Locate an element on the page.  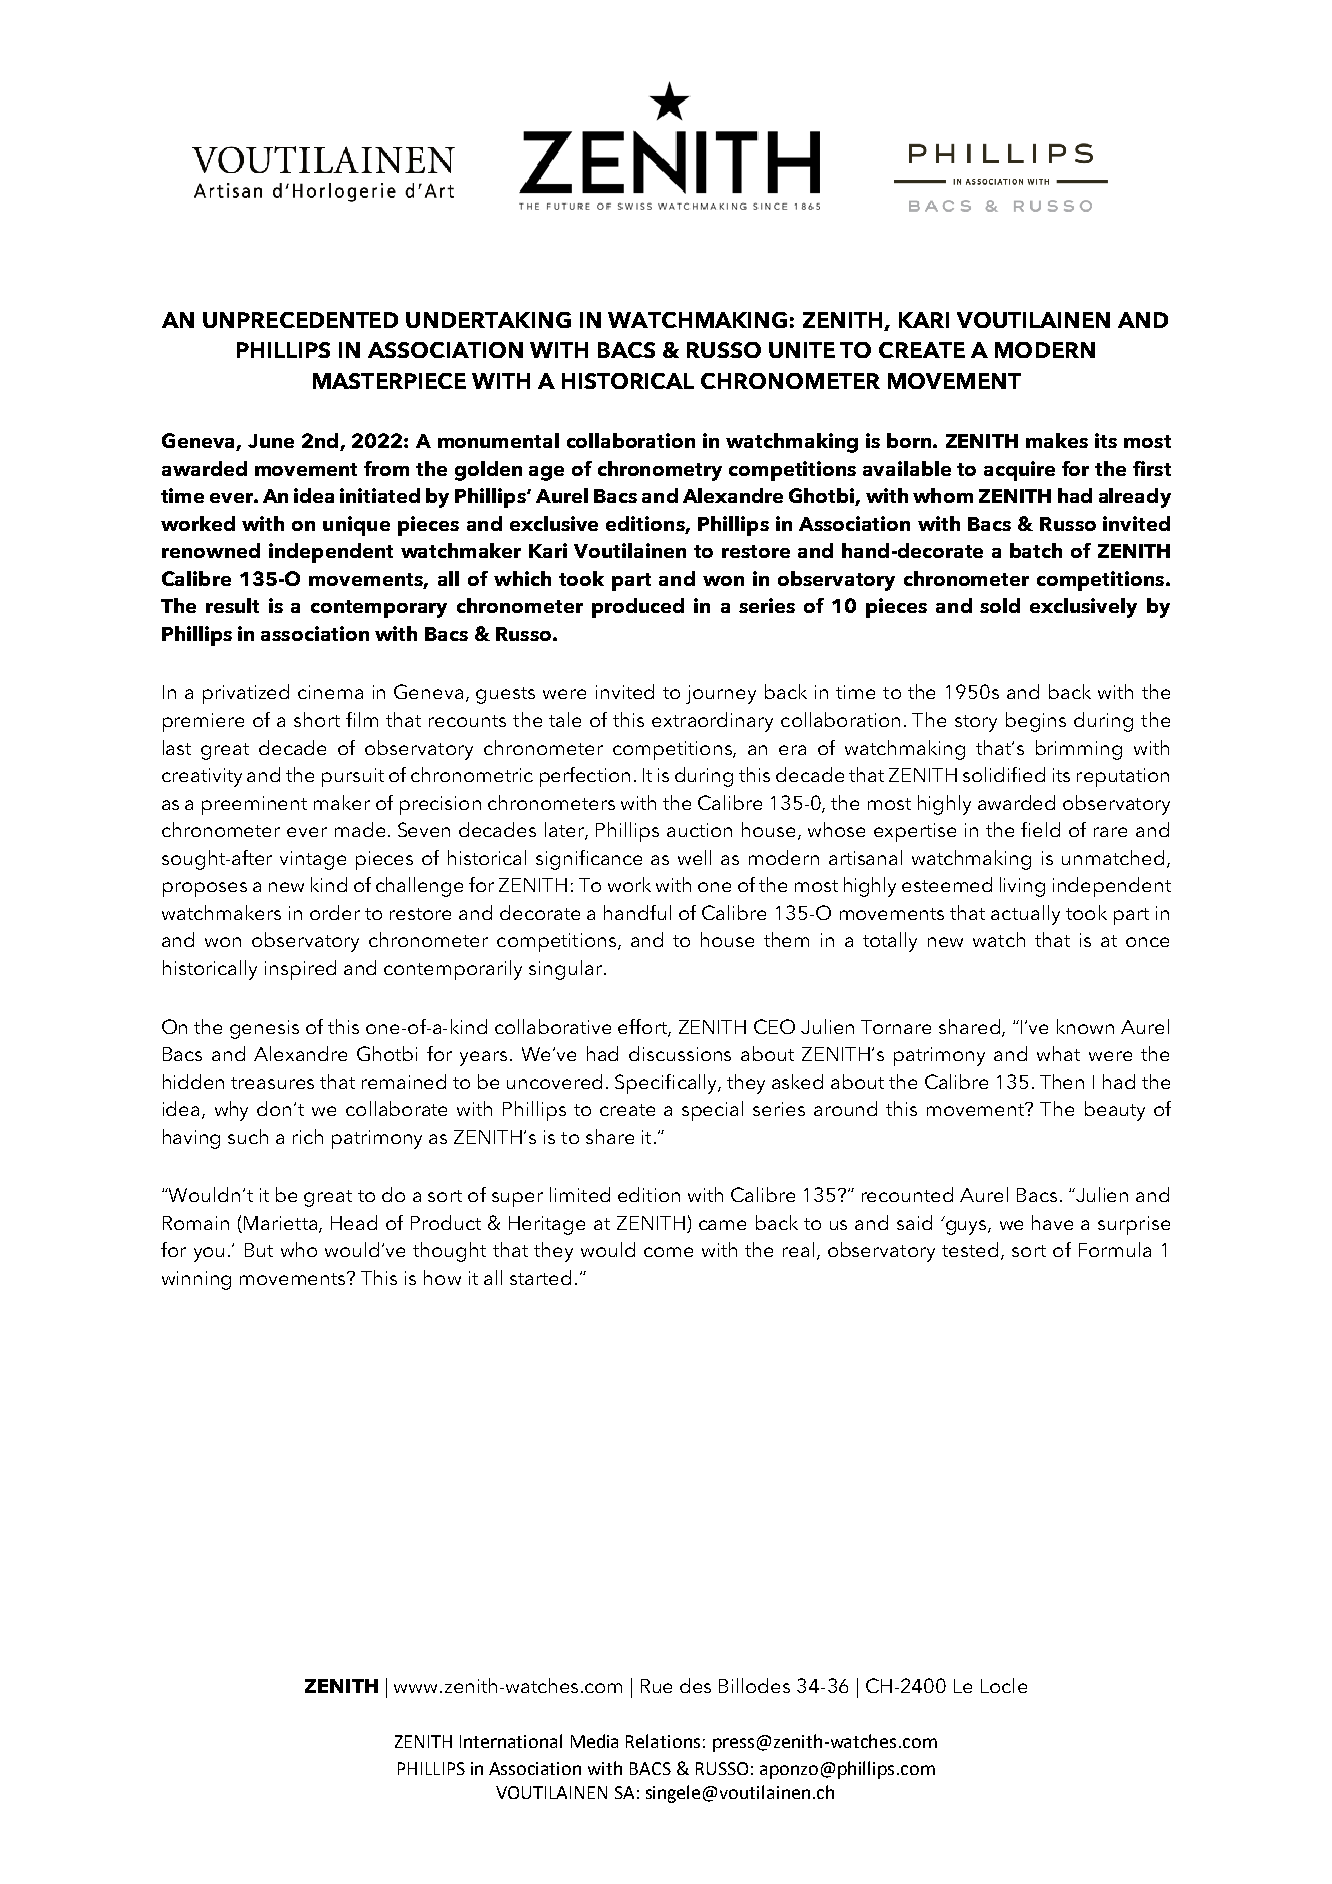
UNITE is located at coordinates (802, 350).
